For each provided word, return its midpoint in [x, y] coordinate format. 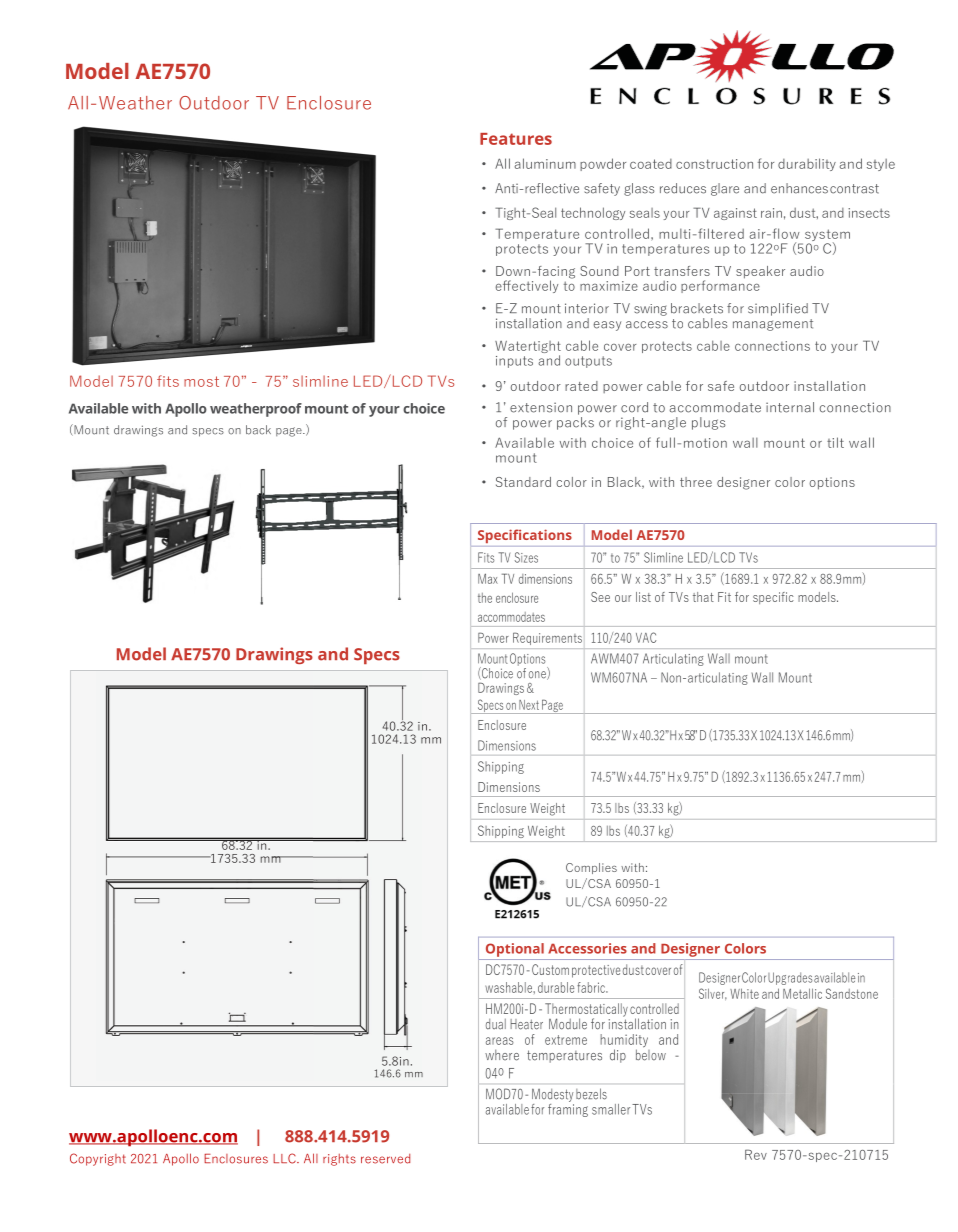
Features [516, 139]
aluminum [545, 163]
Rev [756, 1154]
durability [807, 164]
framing [568, 1109]
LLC [285, 1158]
